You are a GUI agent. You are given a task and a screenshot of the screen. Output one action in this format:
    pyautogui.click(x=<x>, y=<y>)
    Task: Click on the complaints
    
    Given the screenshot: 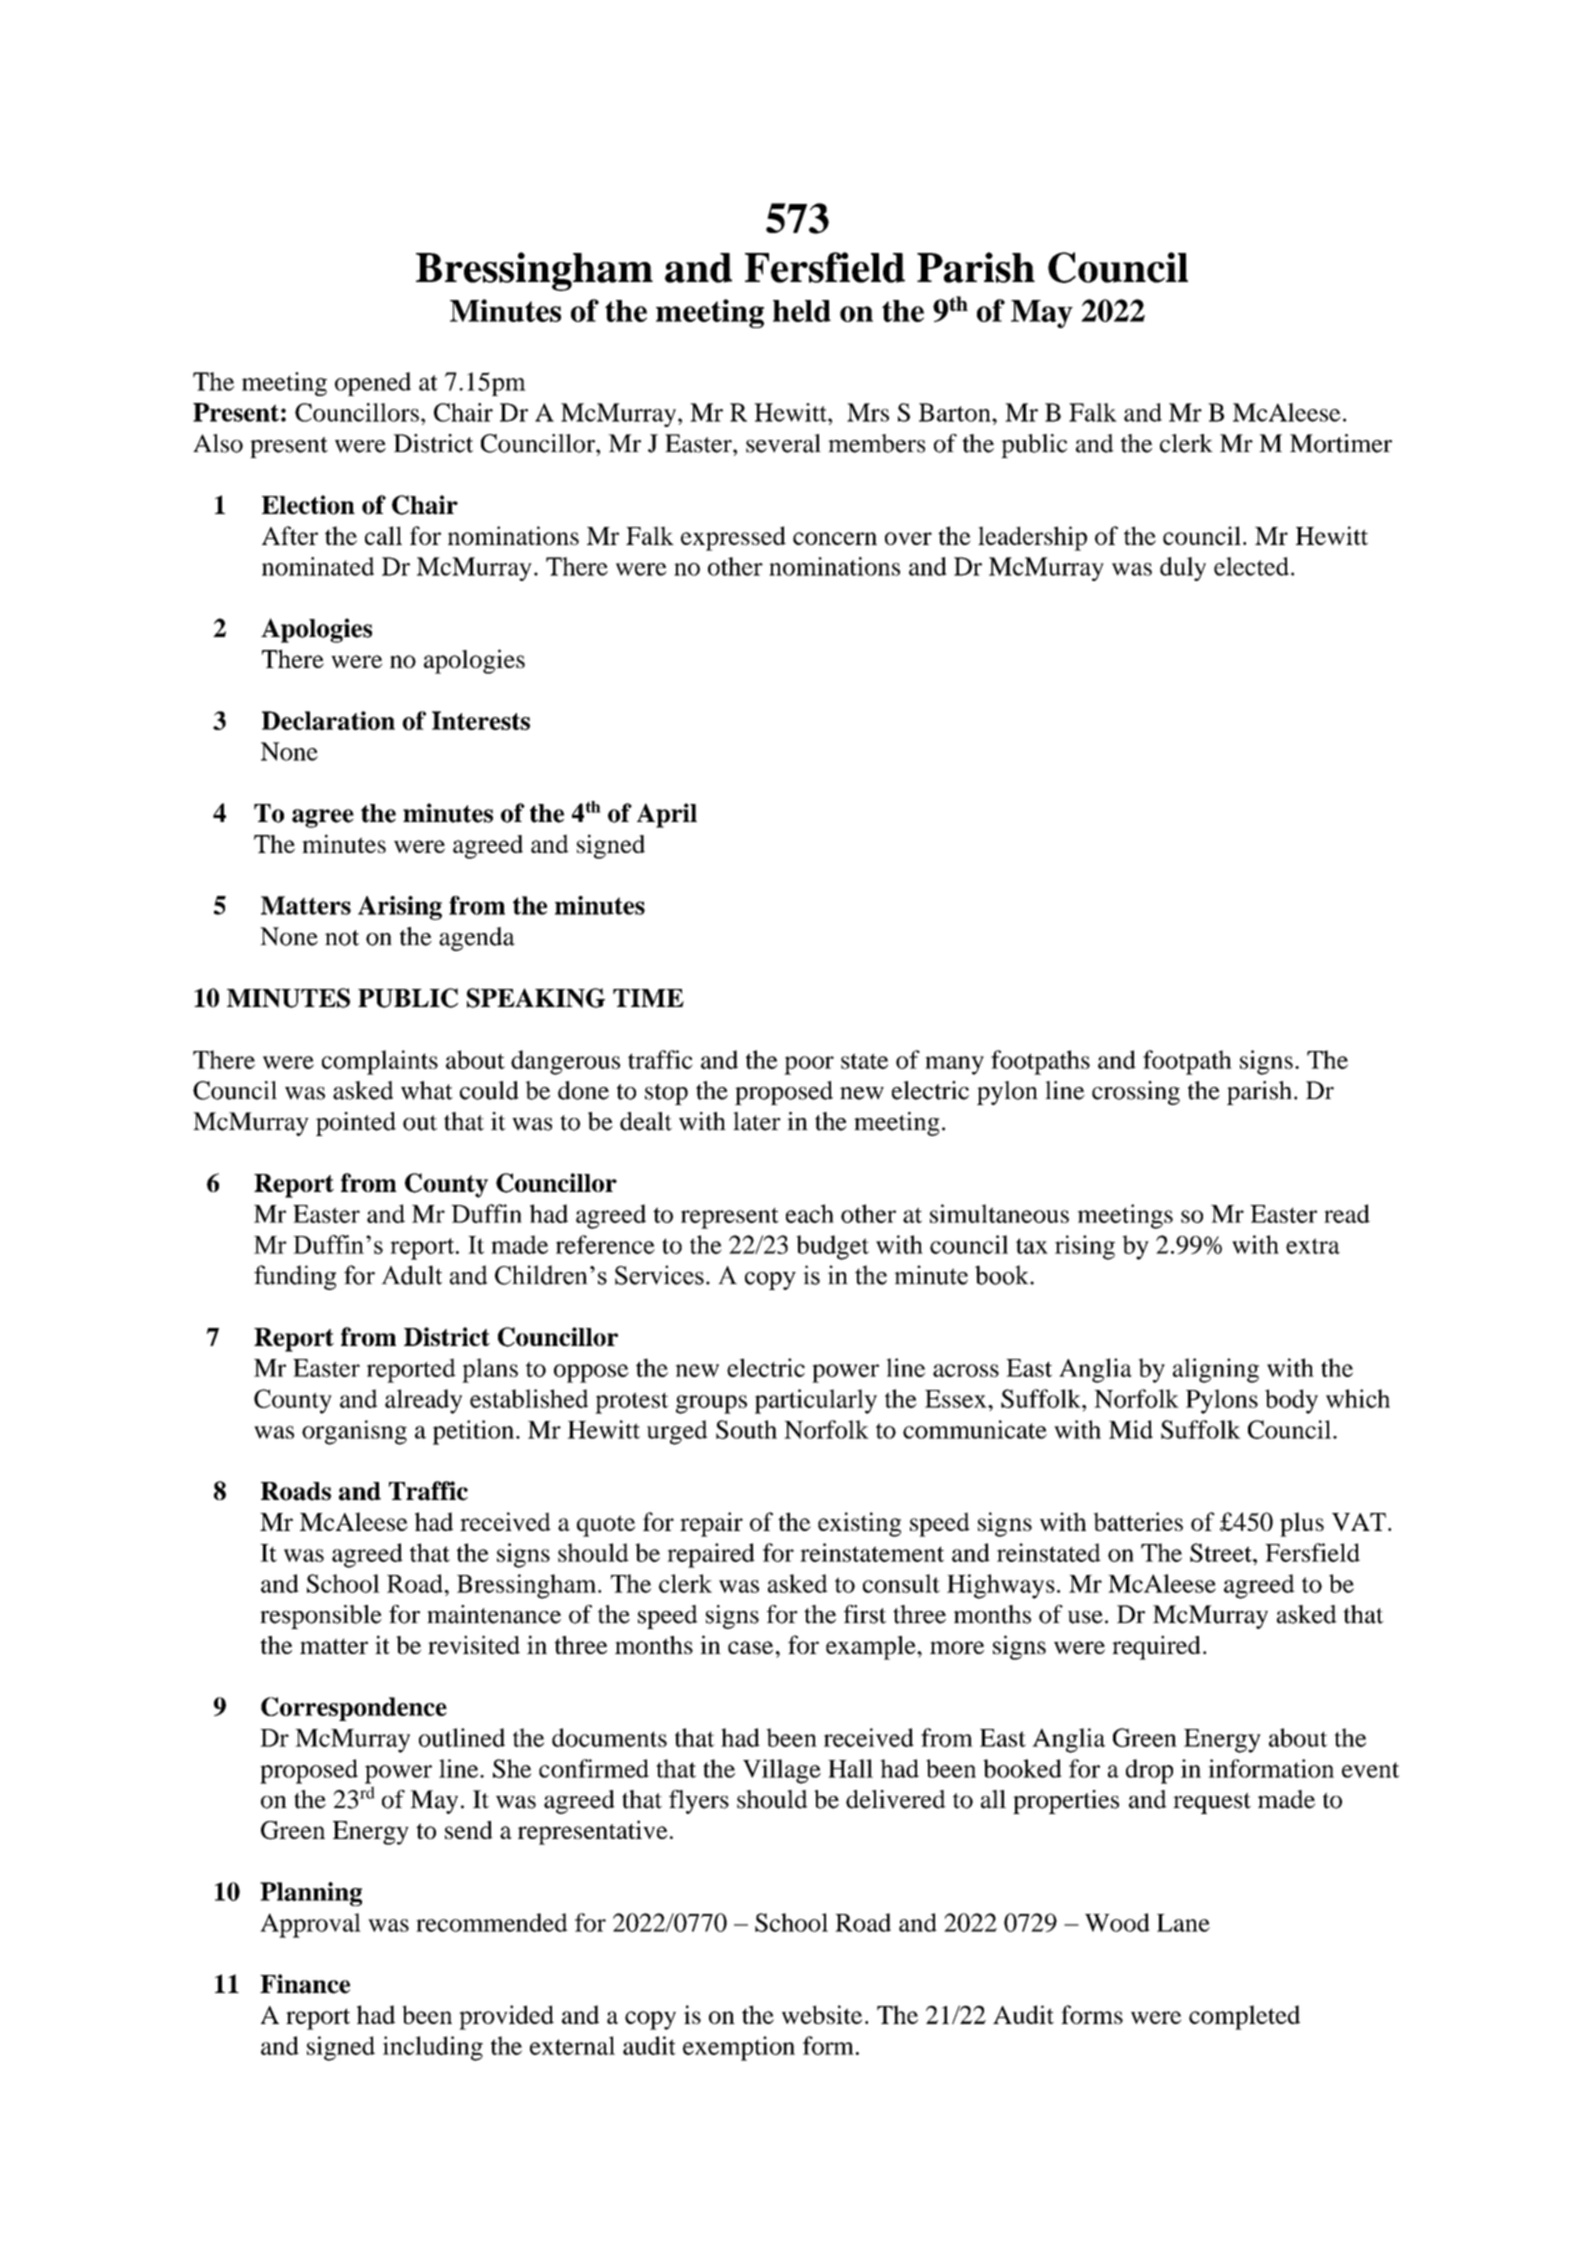 What is the action you would take?
    pyautogui.click(x=380, y=1062)
